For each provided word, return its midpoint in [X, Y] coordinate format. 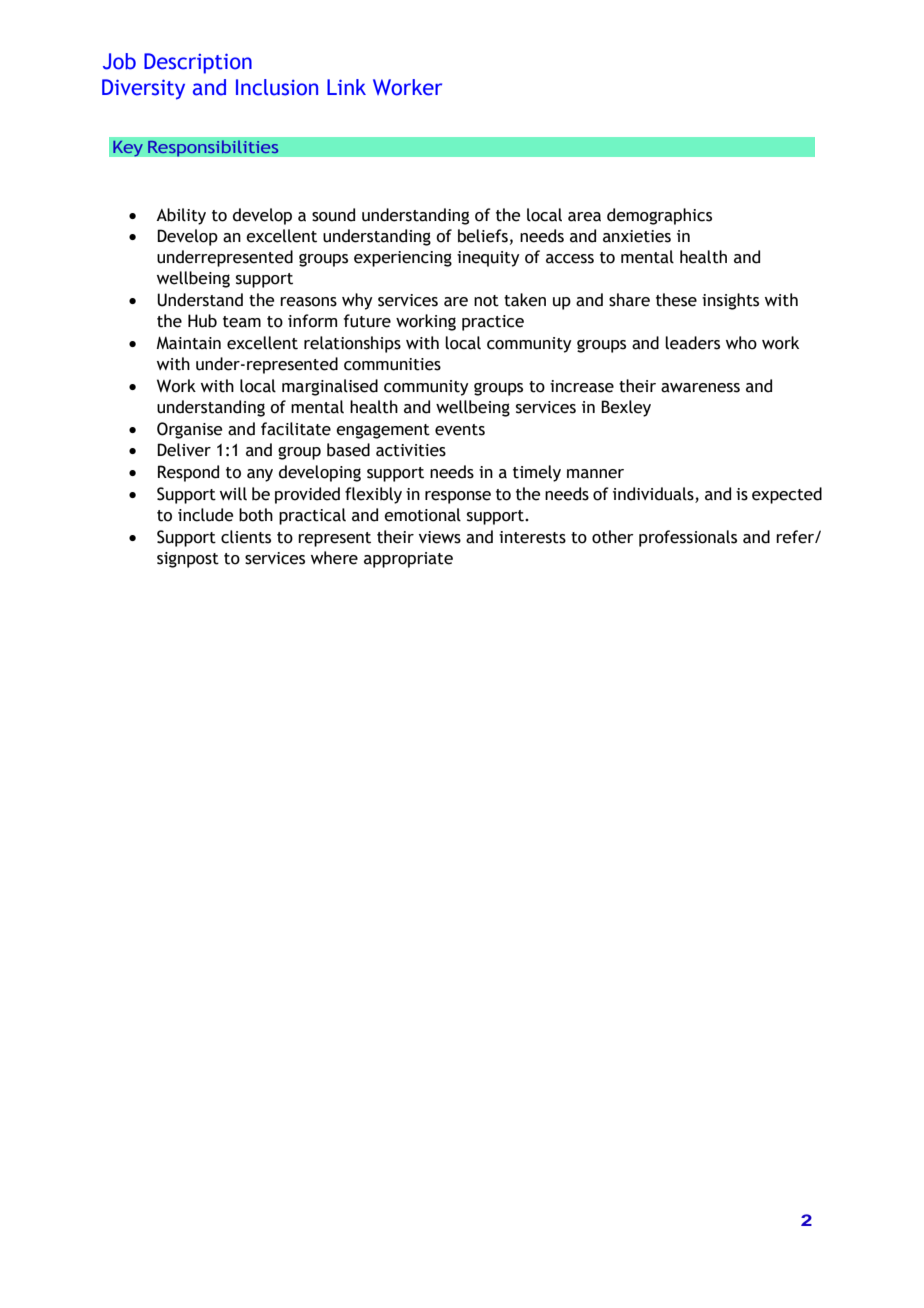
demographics [659, 216]
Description [198, 63]
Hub [202, 321]
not [486, 301]
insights [730, 301]
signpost [188, 560]
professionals [688, 538]
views [440, 537]
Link [346, 87]
